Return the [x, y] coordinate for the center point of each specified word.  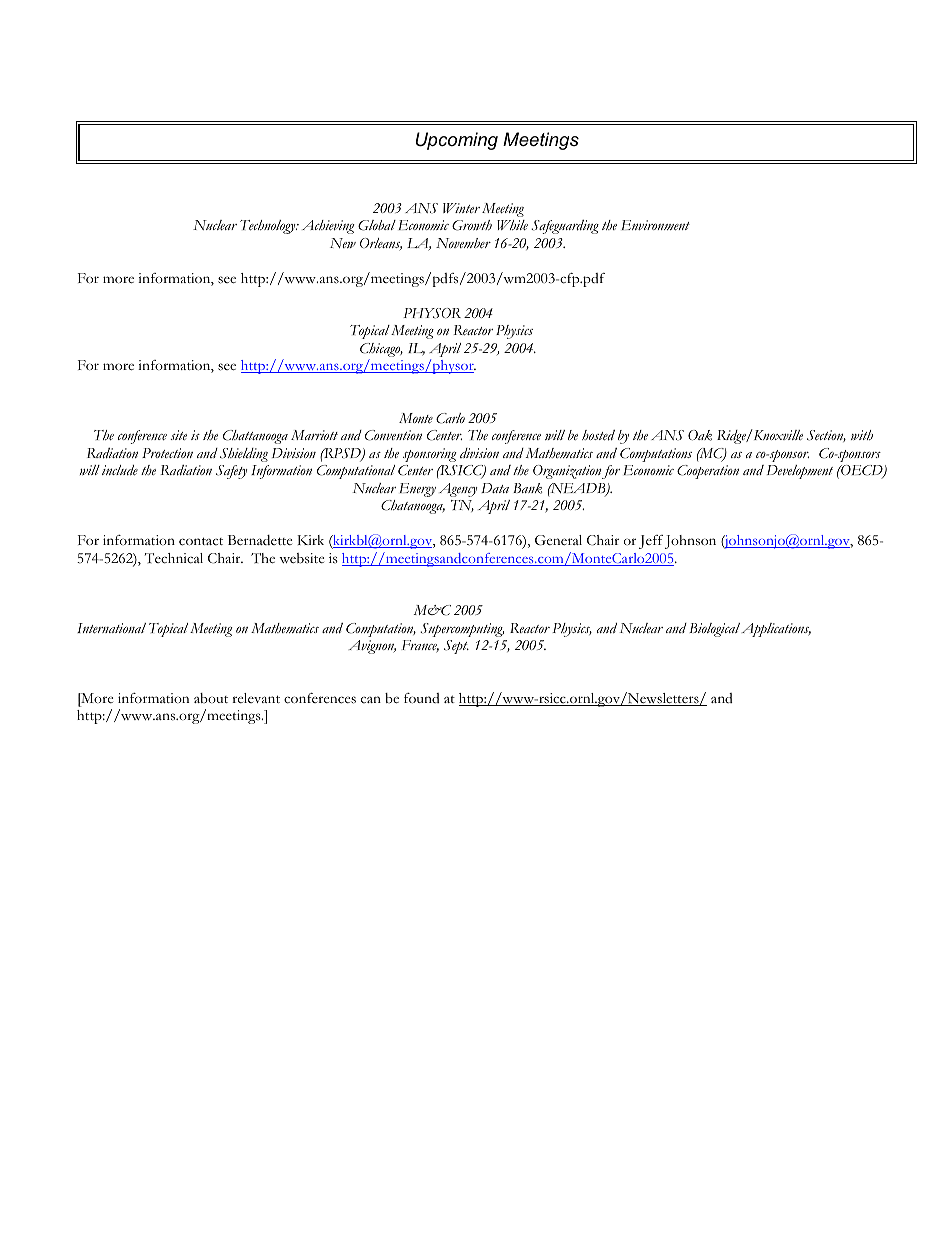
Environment [655, 225]
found [422, 698]
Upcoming [457, 141]
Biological [714, 630]
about [211, 698]
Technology [269, 227]
